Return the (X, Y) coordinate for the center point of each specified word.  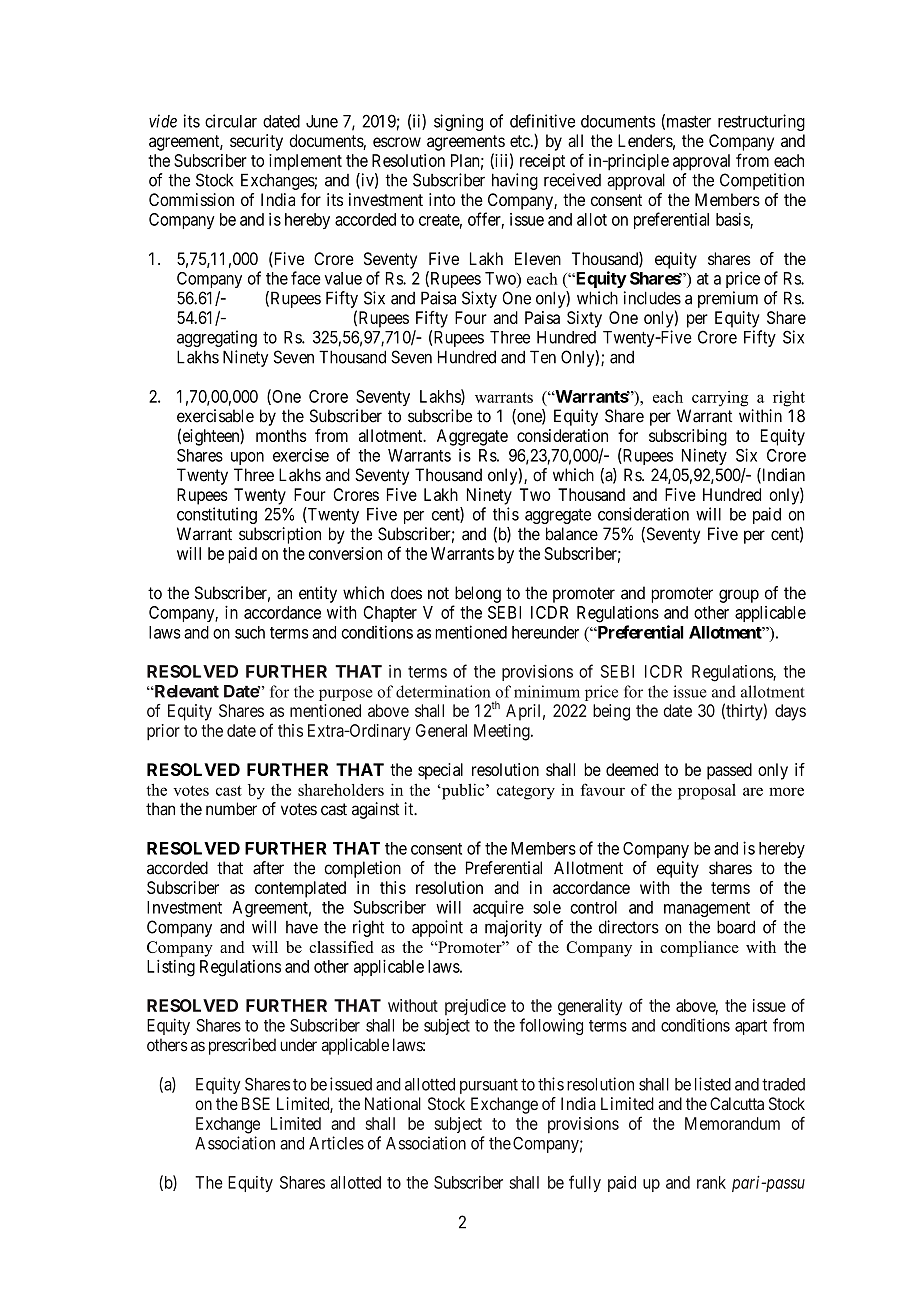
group (739, 596)
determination (443, 691)
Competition (762, 181)
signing (458, 122)
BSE (256, 1103)
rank (711, 1182)
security (256, 142)
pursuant (489, 1086)
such (250, 632)
